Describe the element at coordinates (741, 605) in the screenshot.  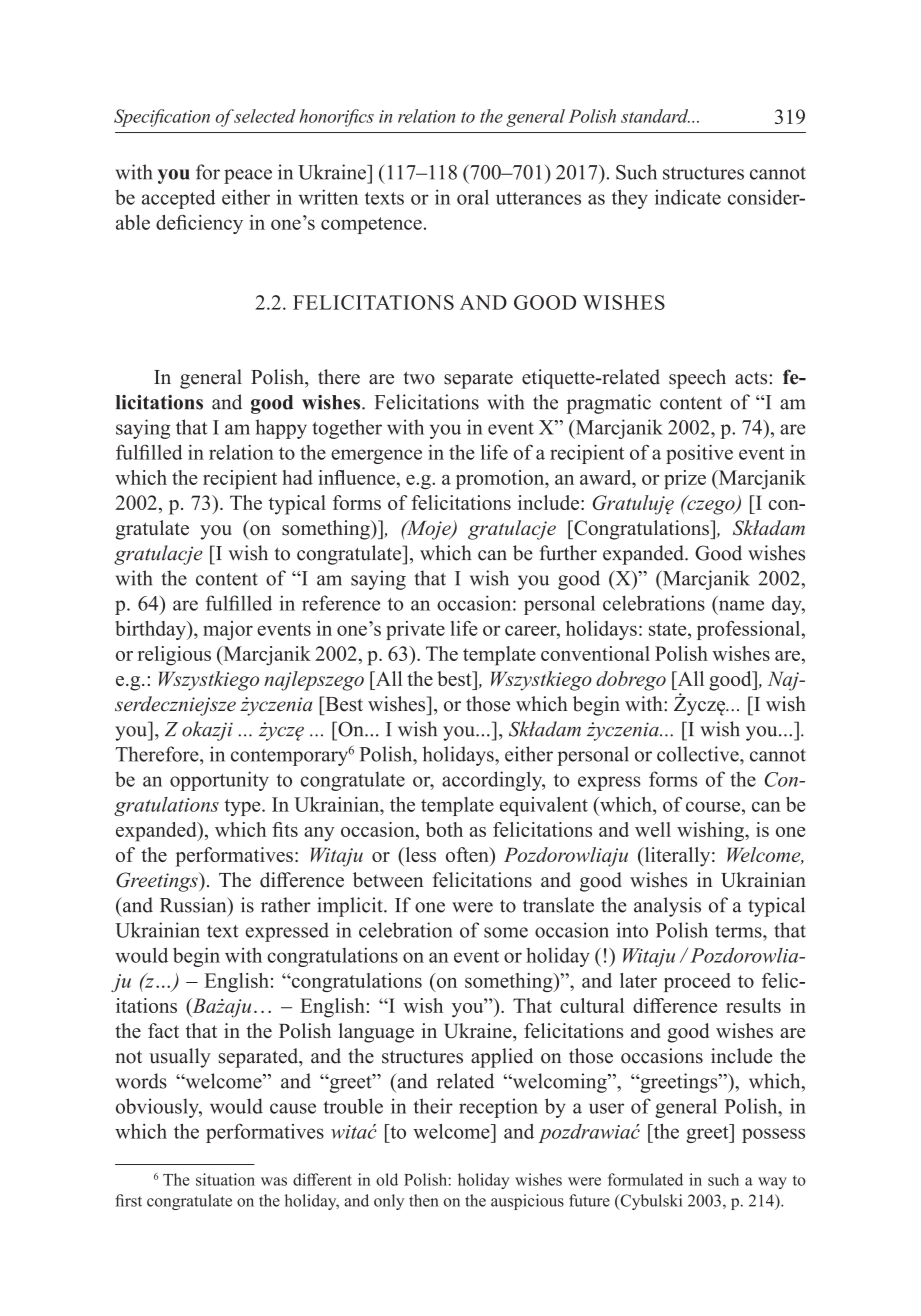
I see `name` at that location.
